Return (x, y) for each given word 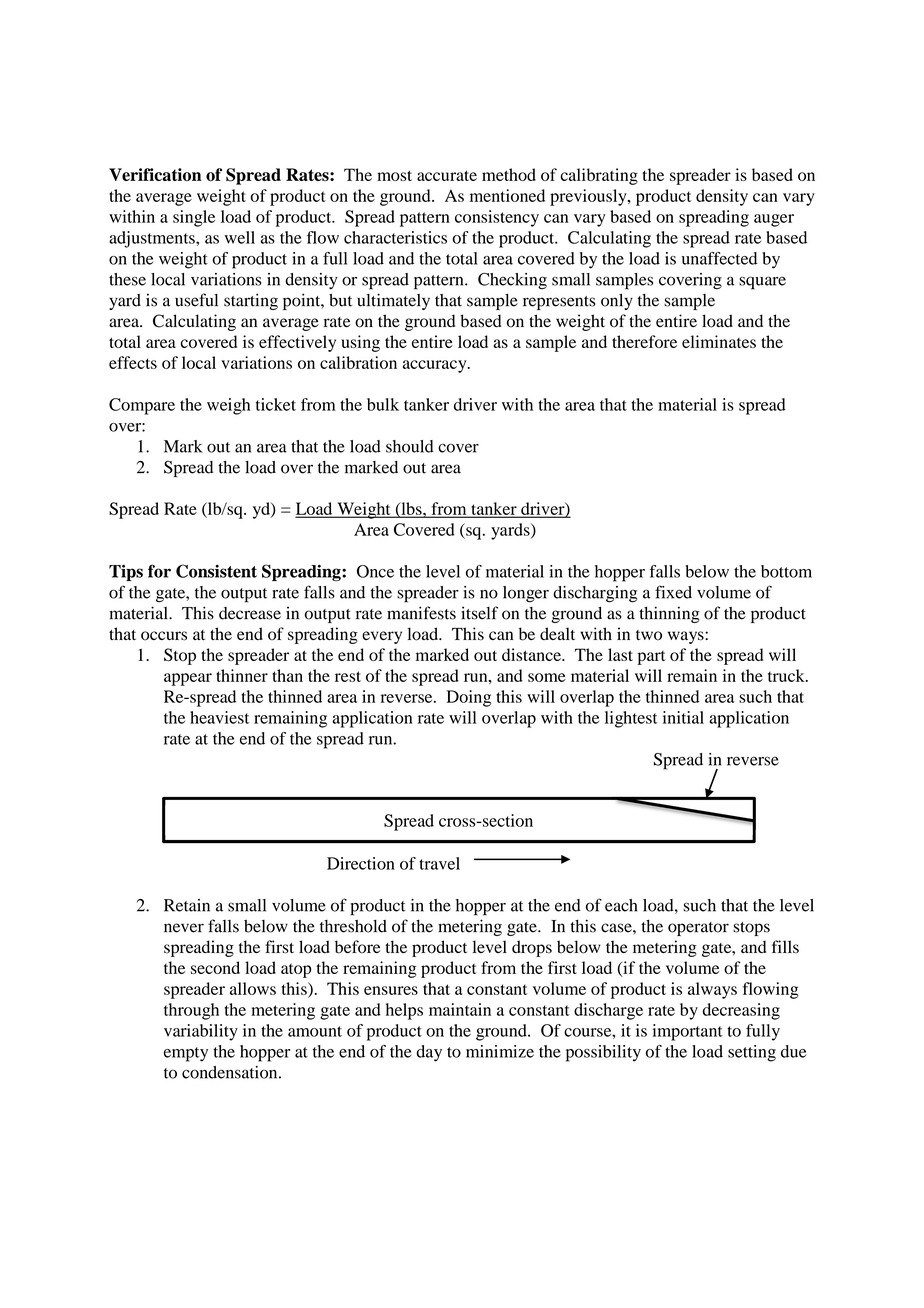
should (410, 446)
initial (683, 717)
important (688, 1032)
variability (201, 1032)
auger (774, 220)
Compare (142, 406)
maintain (460, 1009)
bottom (786, 571)
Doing (468, 698)
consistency (497, 218)
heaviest (219, 717)
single (194, 218)
